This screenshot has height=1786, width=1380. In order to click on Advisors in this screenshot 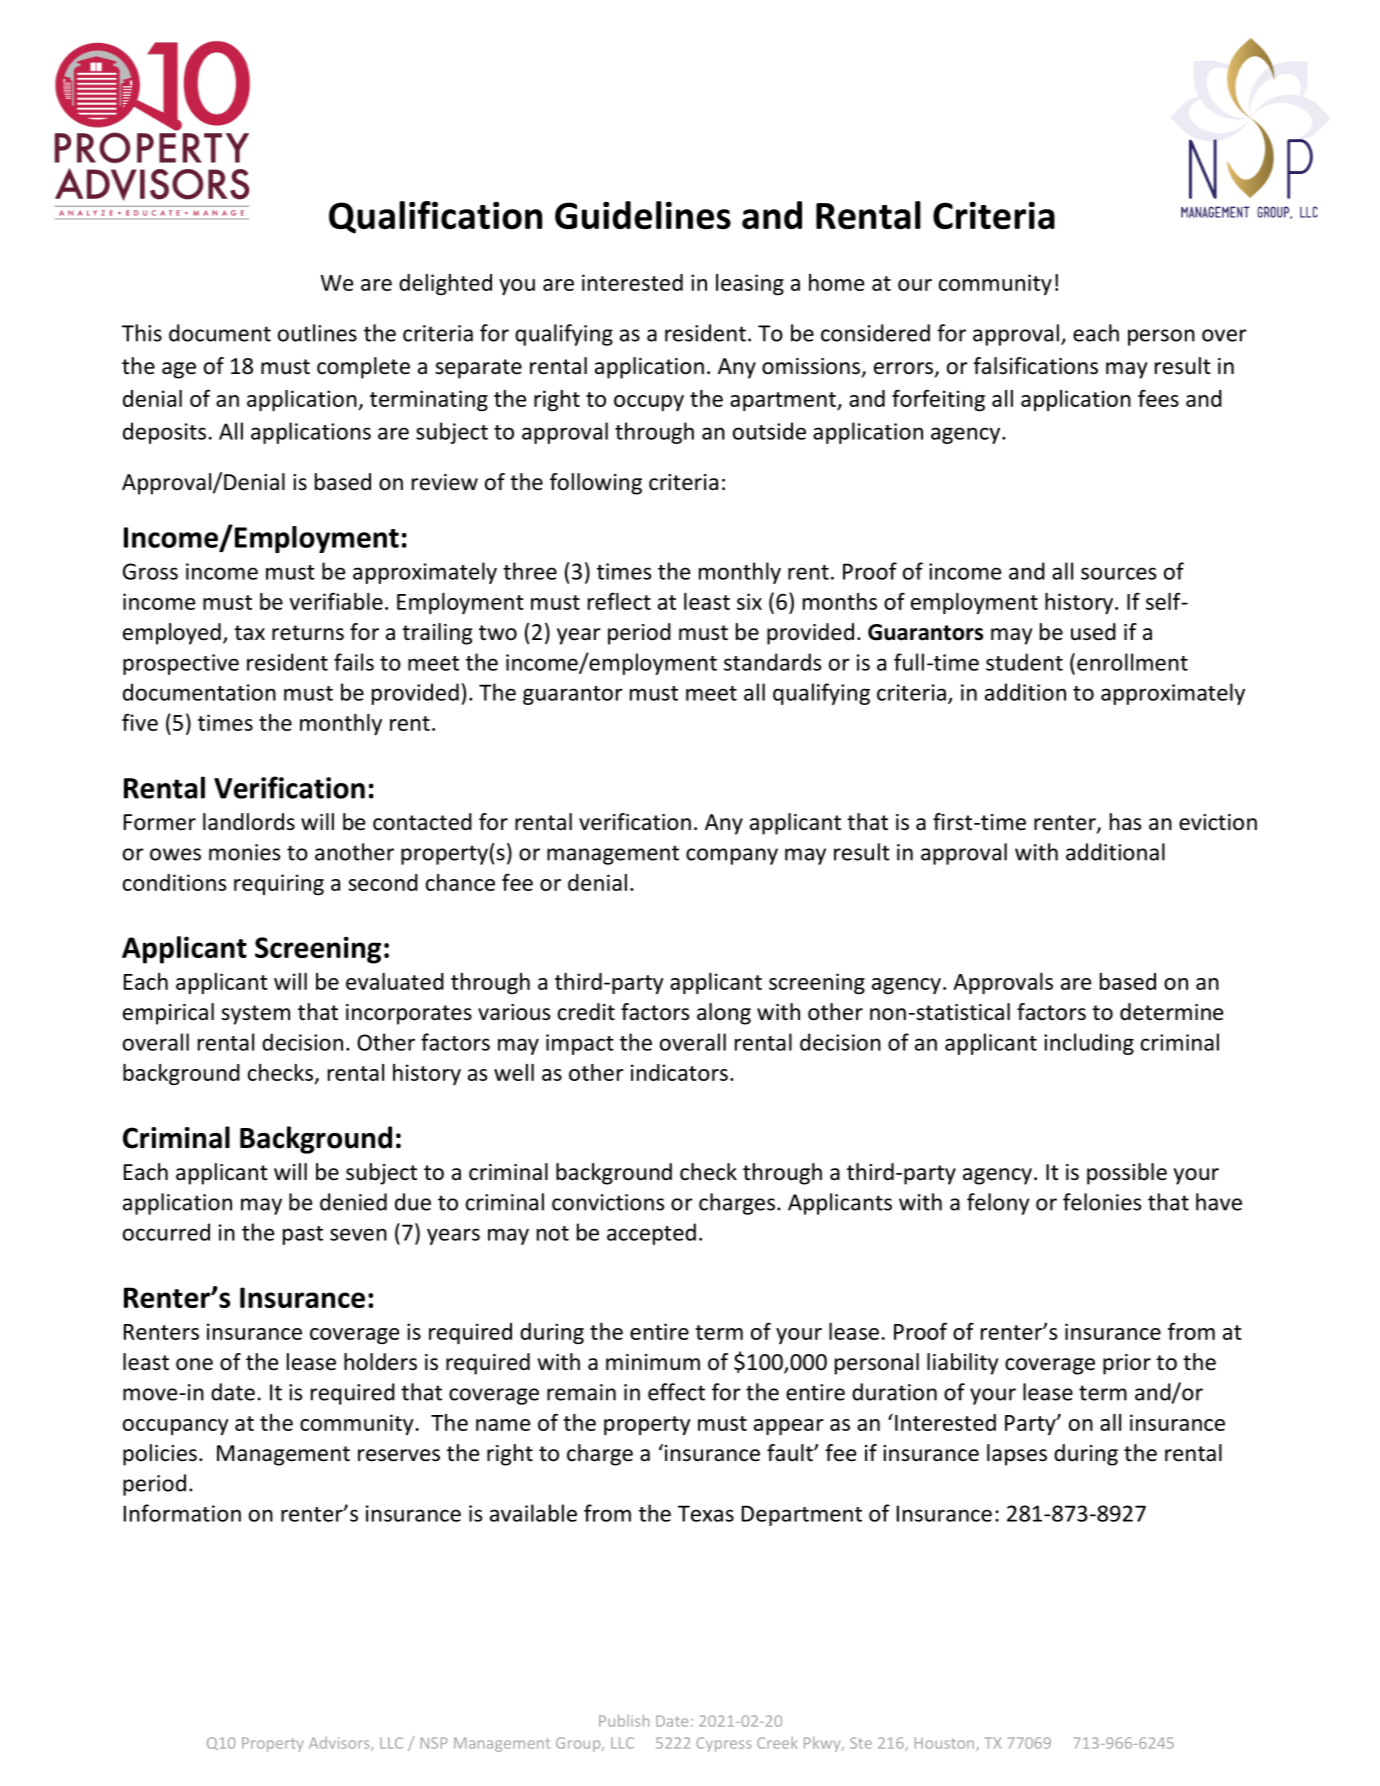, I will do `click(340, 1744)`.
